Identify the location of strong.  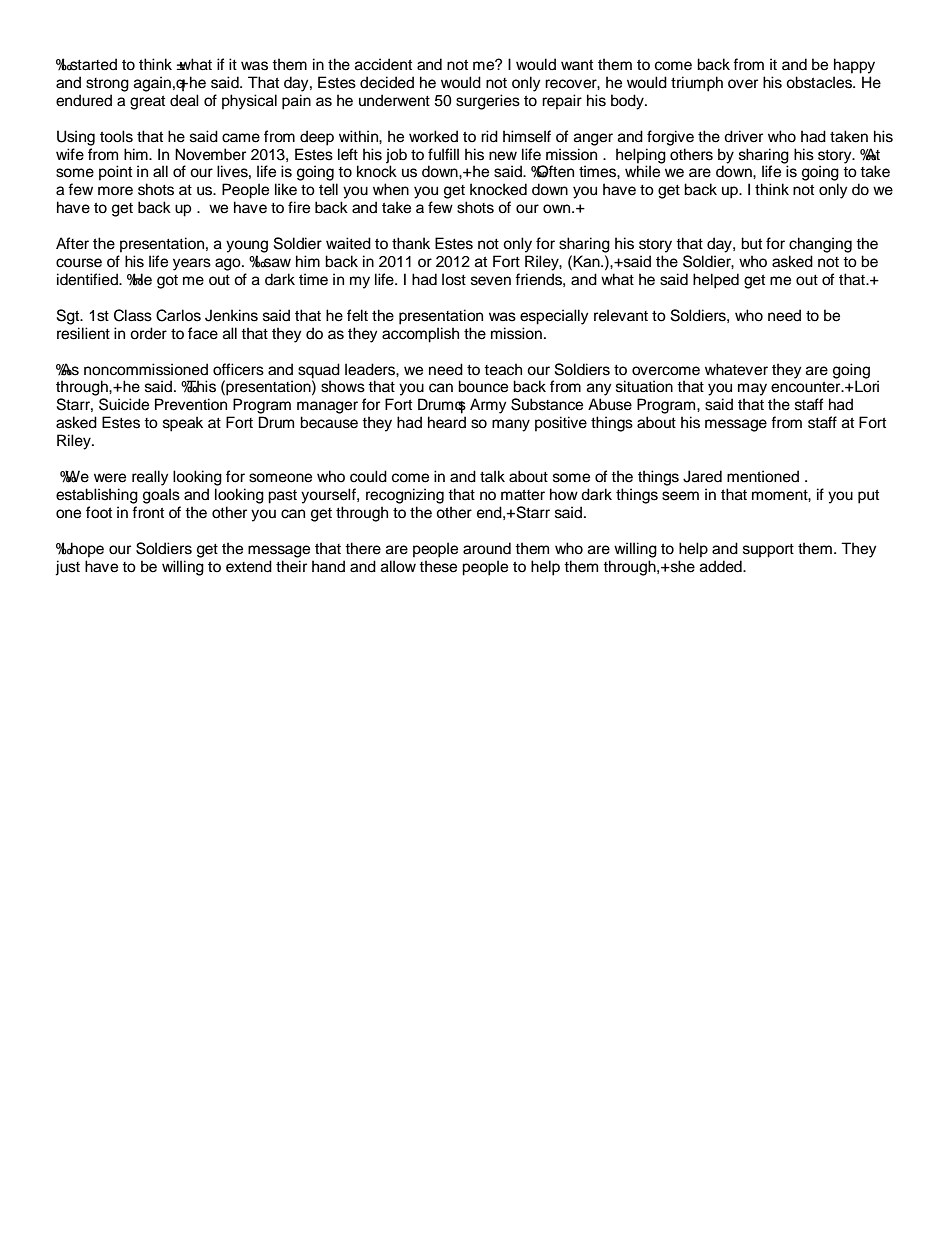
(107, 85).
